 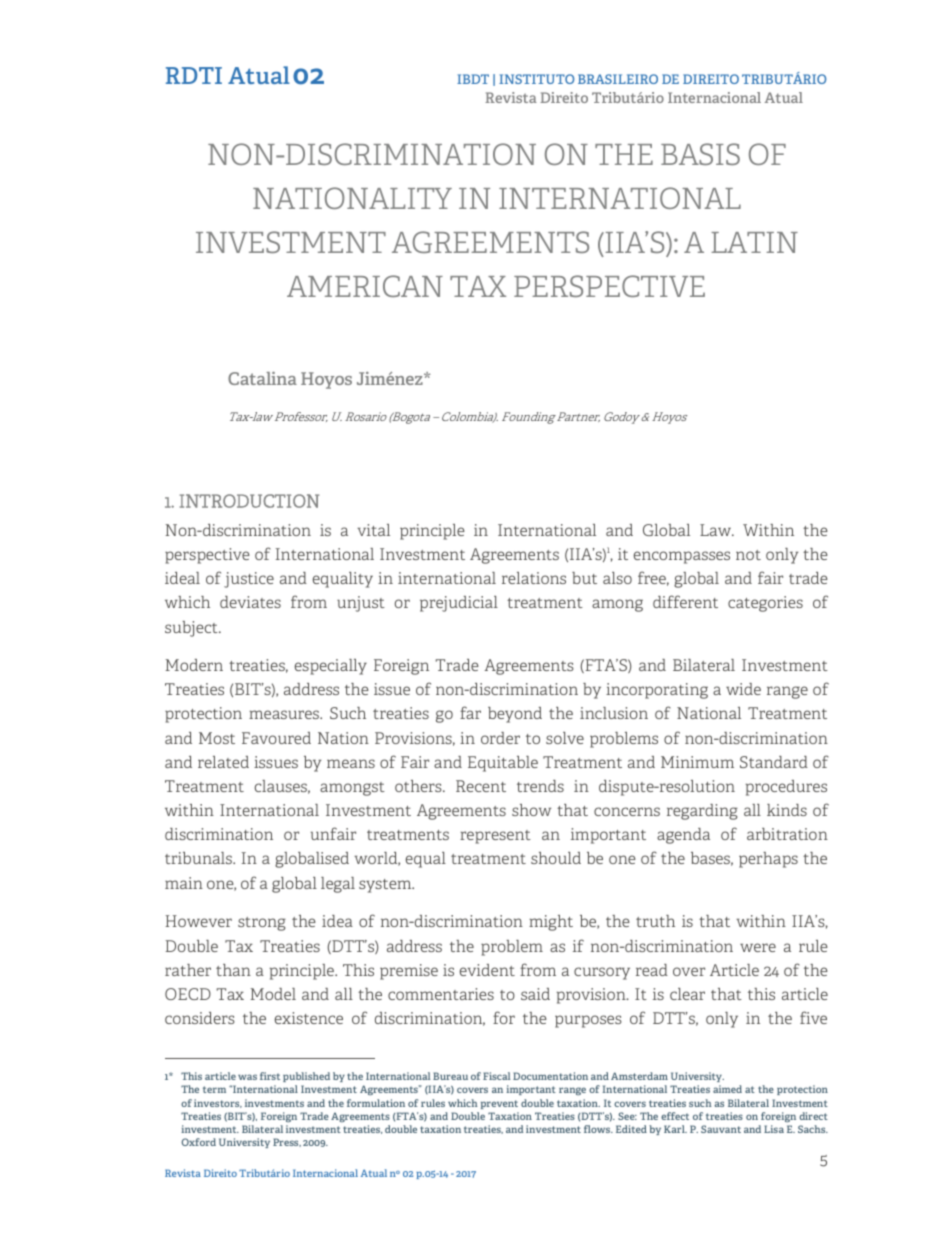 I want to click on BASIS, so click(x=700, y=154).
